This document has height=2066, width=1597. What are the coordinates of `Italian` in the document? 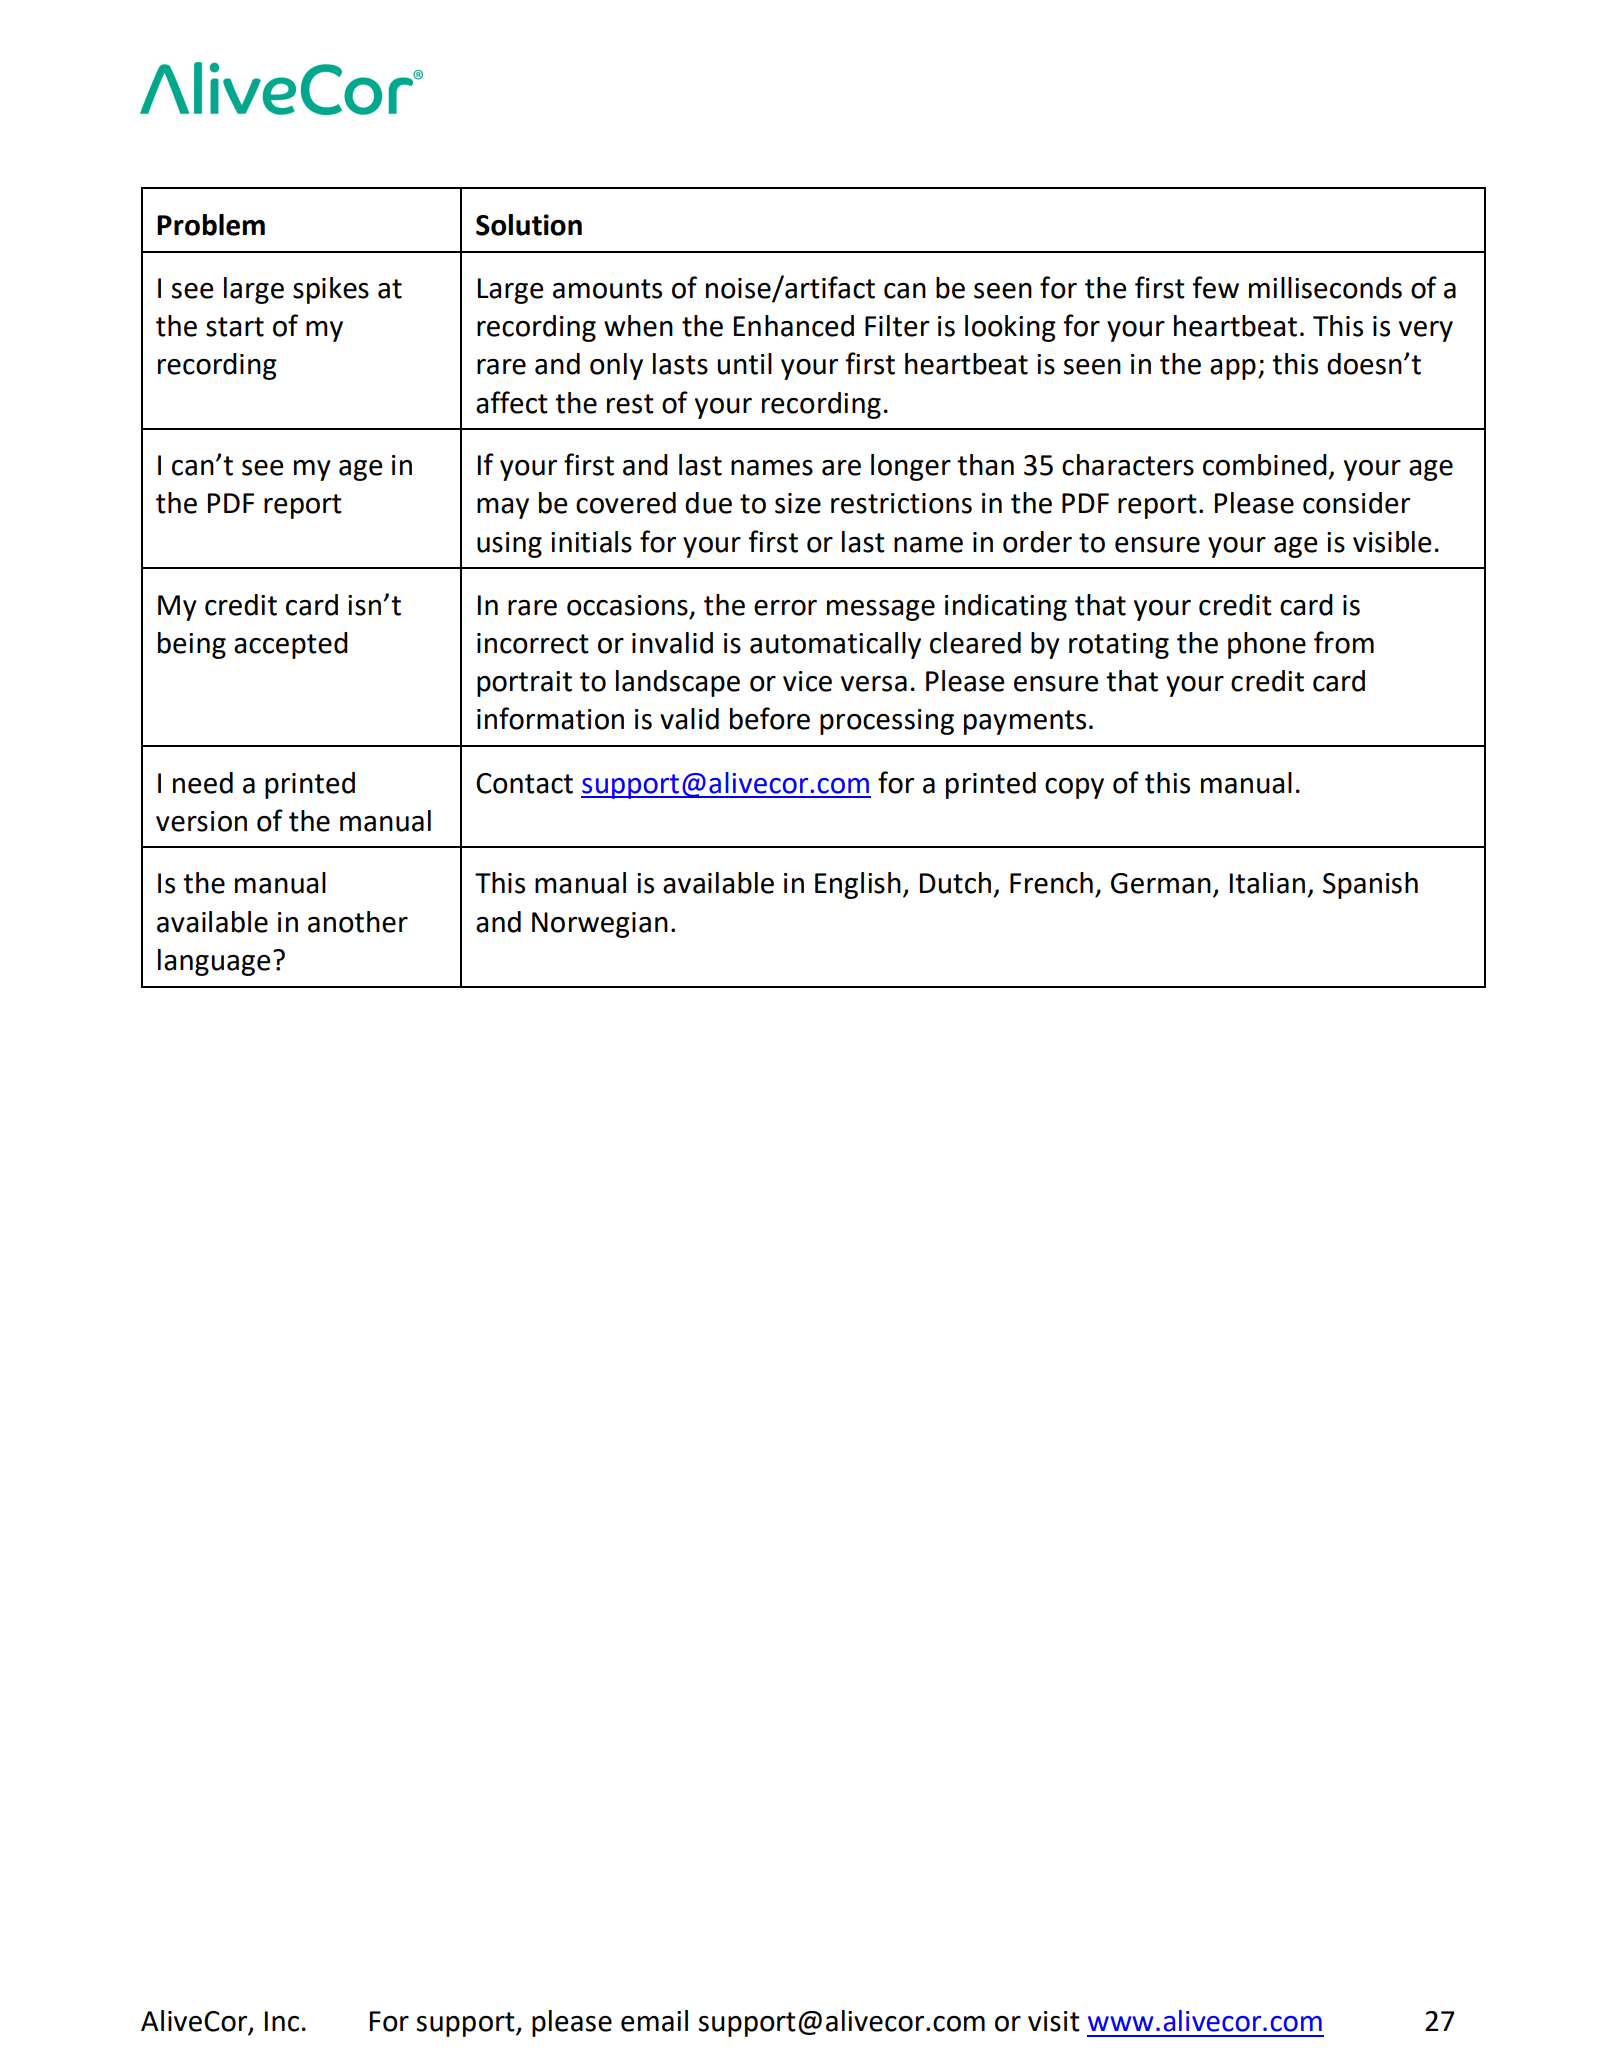 It's located at (1267, 883).
